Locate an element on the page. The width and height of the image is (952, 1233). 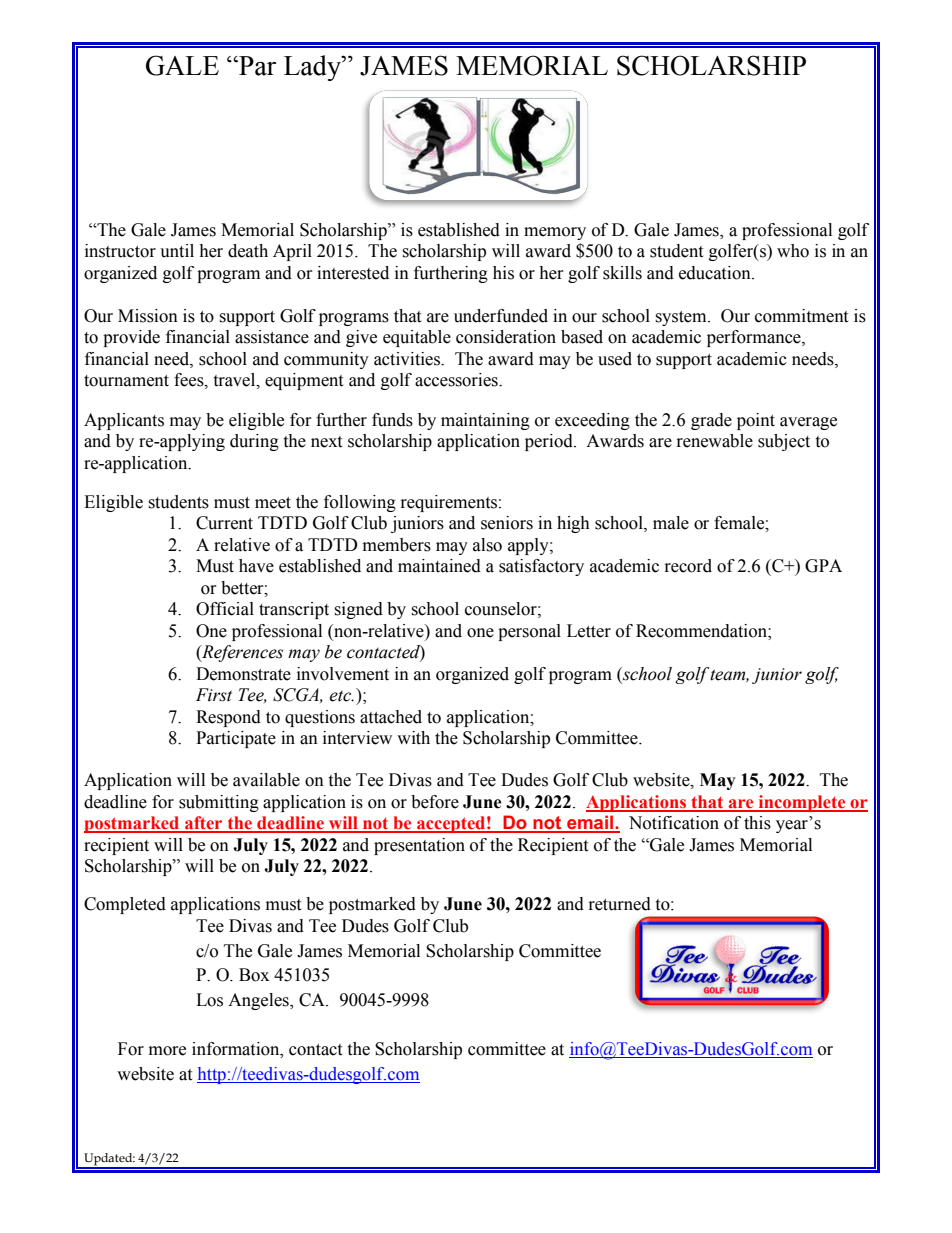
Los is located at coordinates (209, 1000).
